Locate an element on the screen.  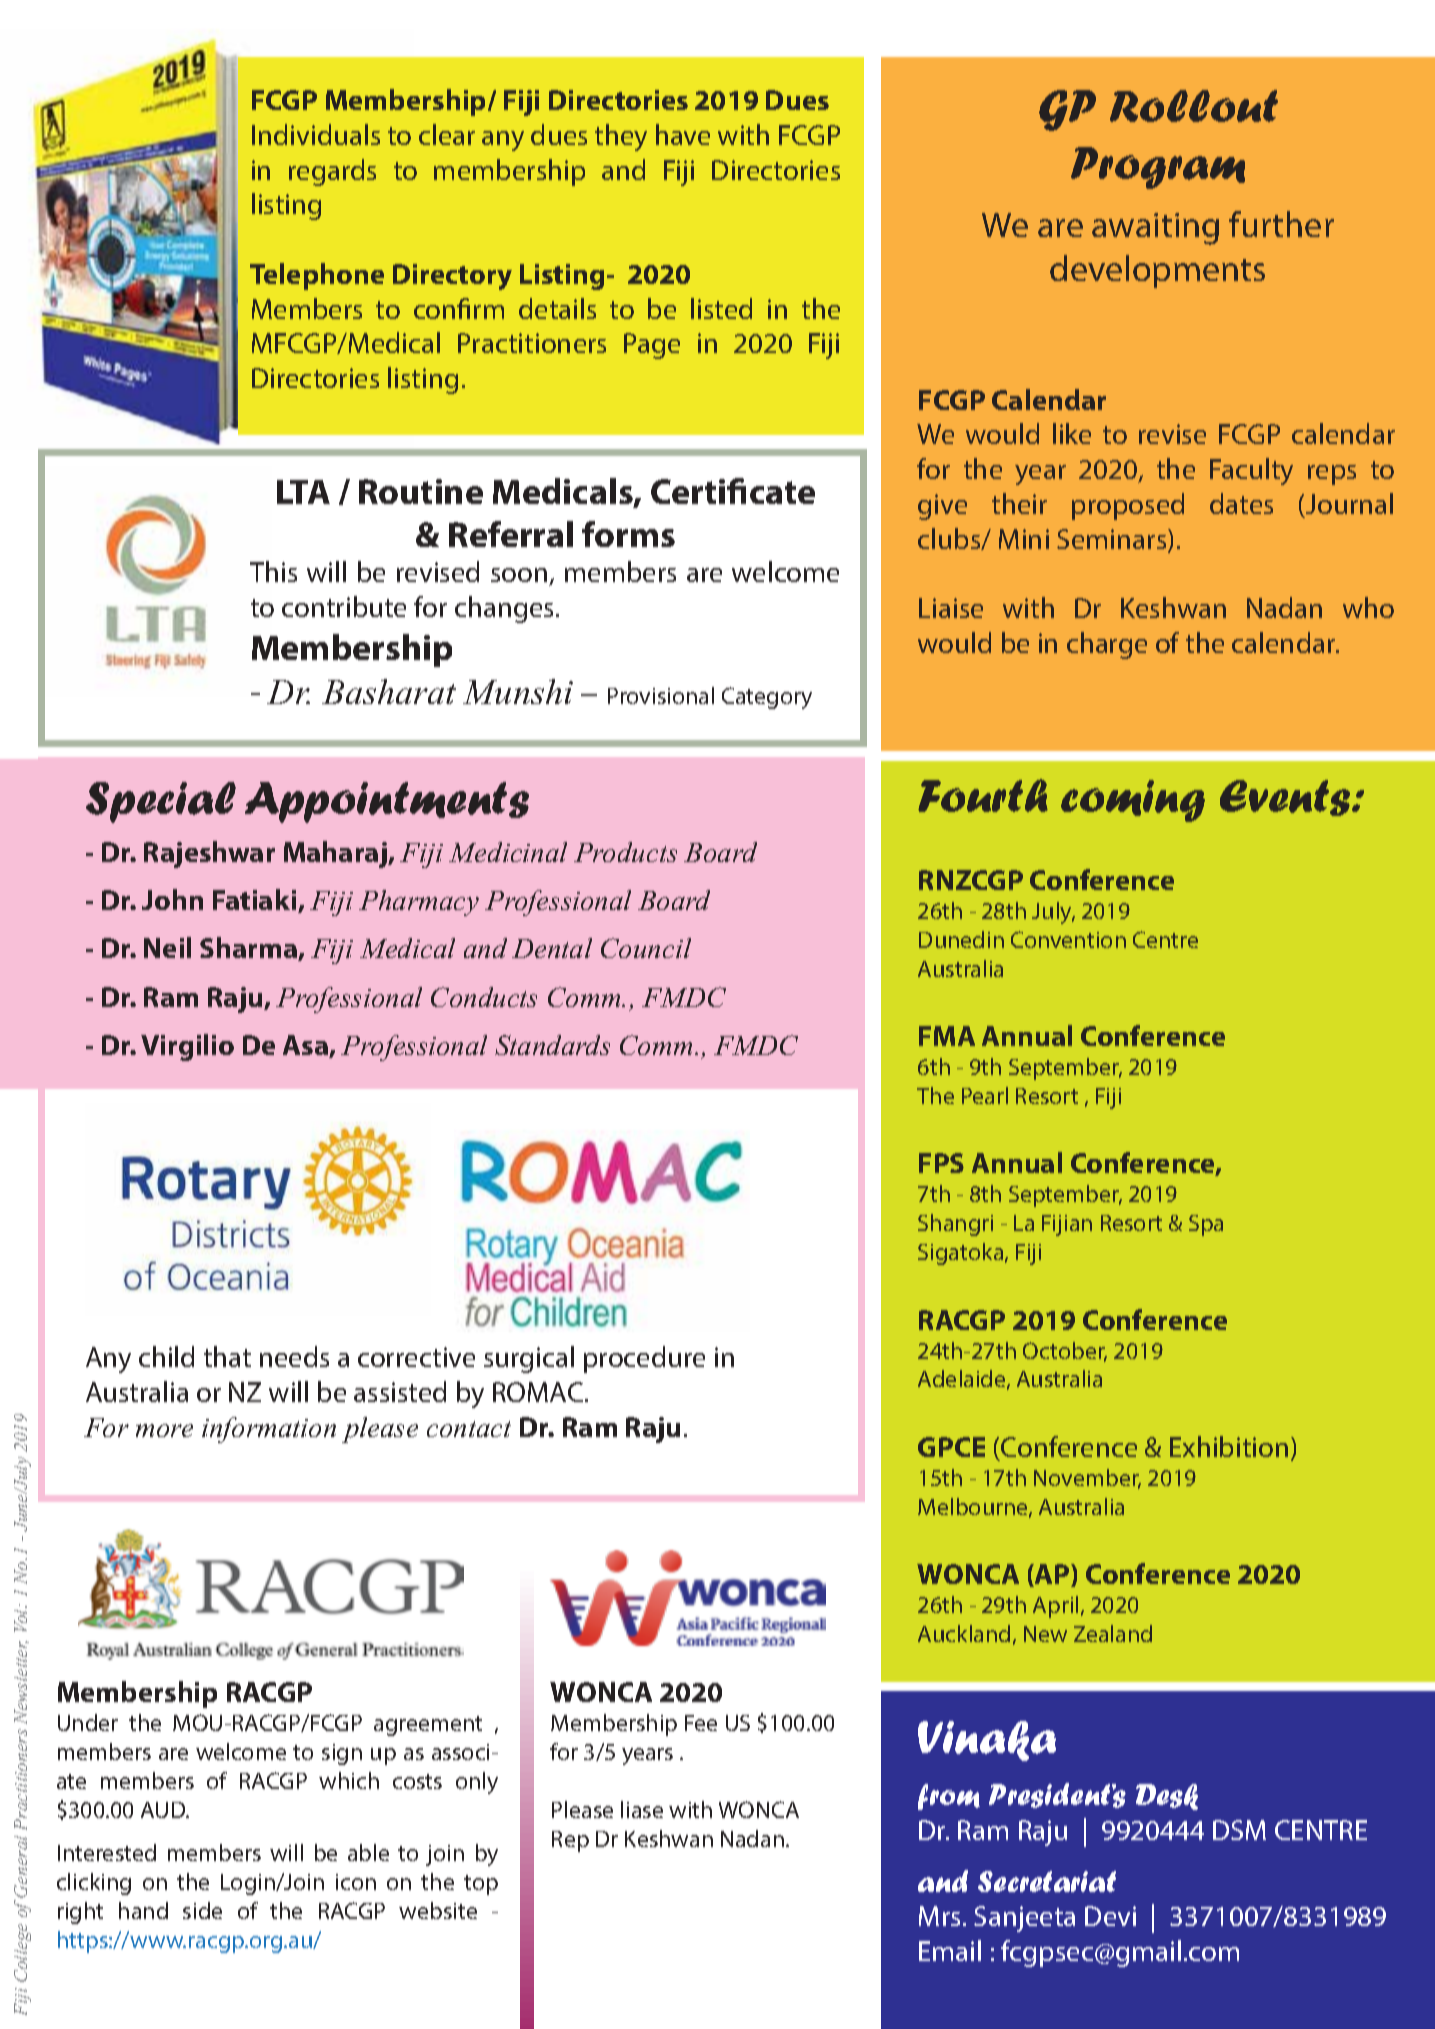
Provisional is located at coordinates (661, 695).
